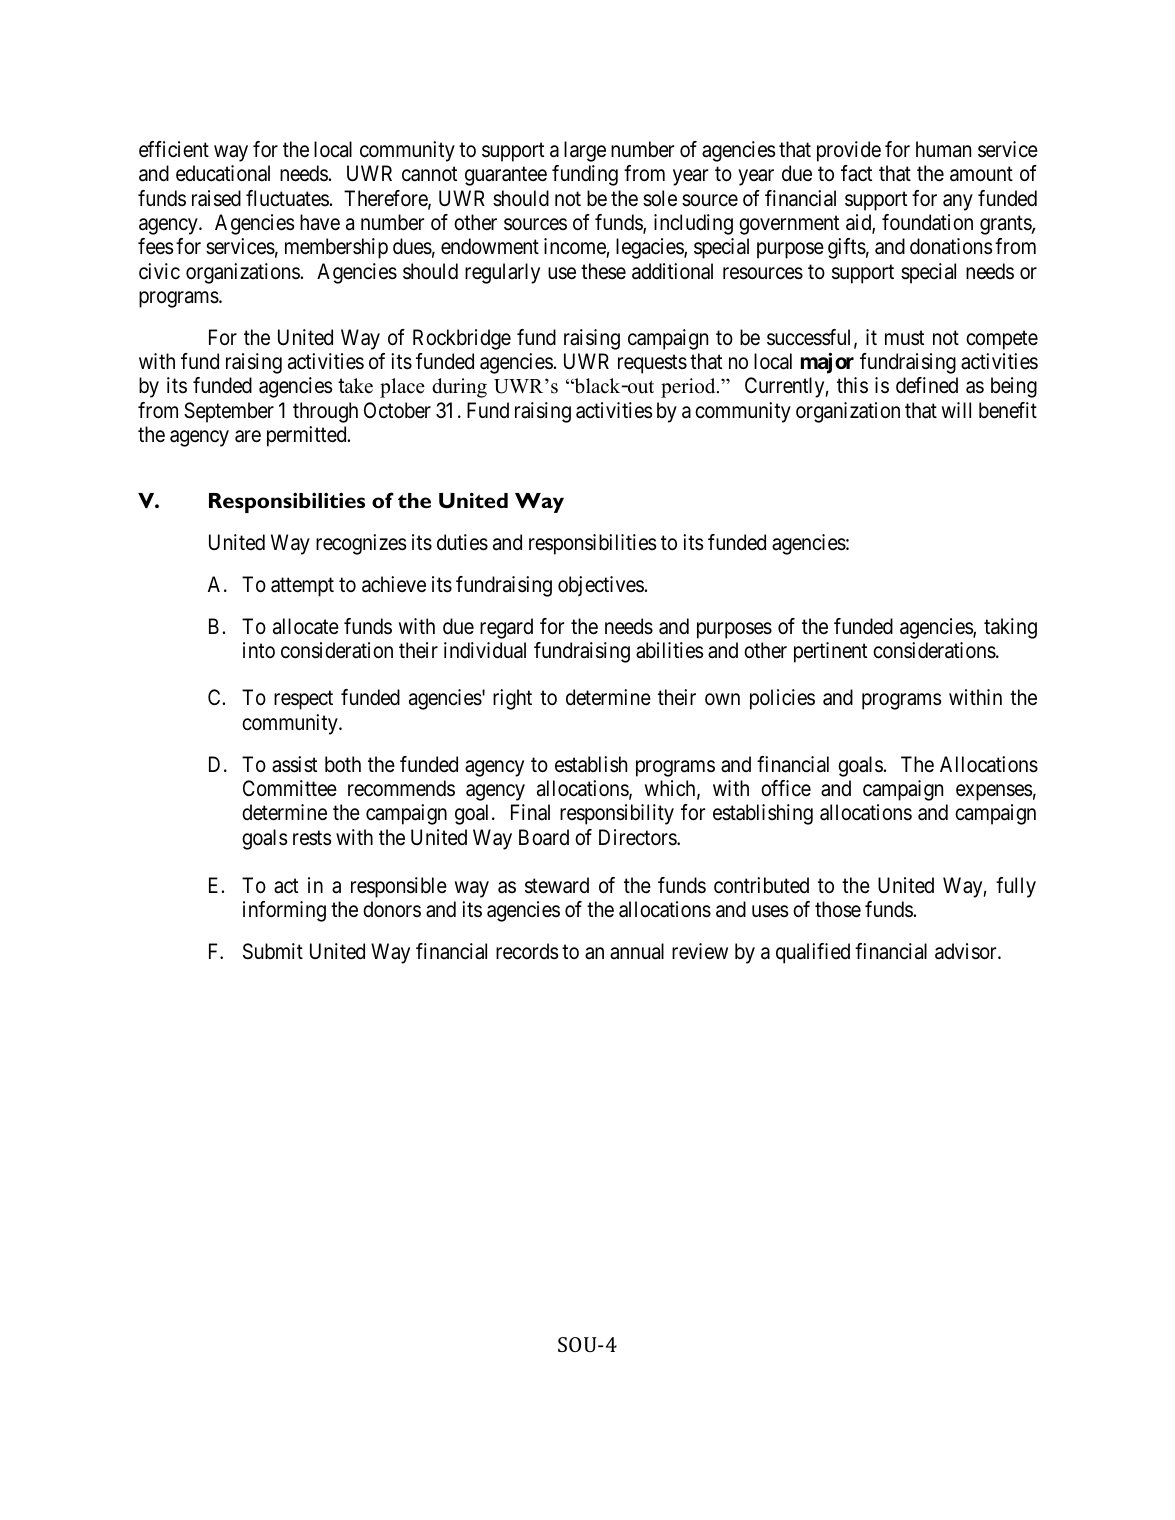  What do you see at coordinates (223, 173) in the screenshot?
I see `educational` at bounding box center [223, 173].
